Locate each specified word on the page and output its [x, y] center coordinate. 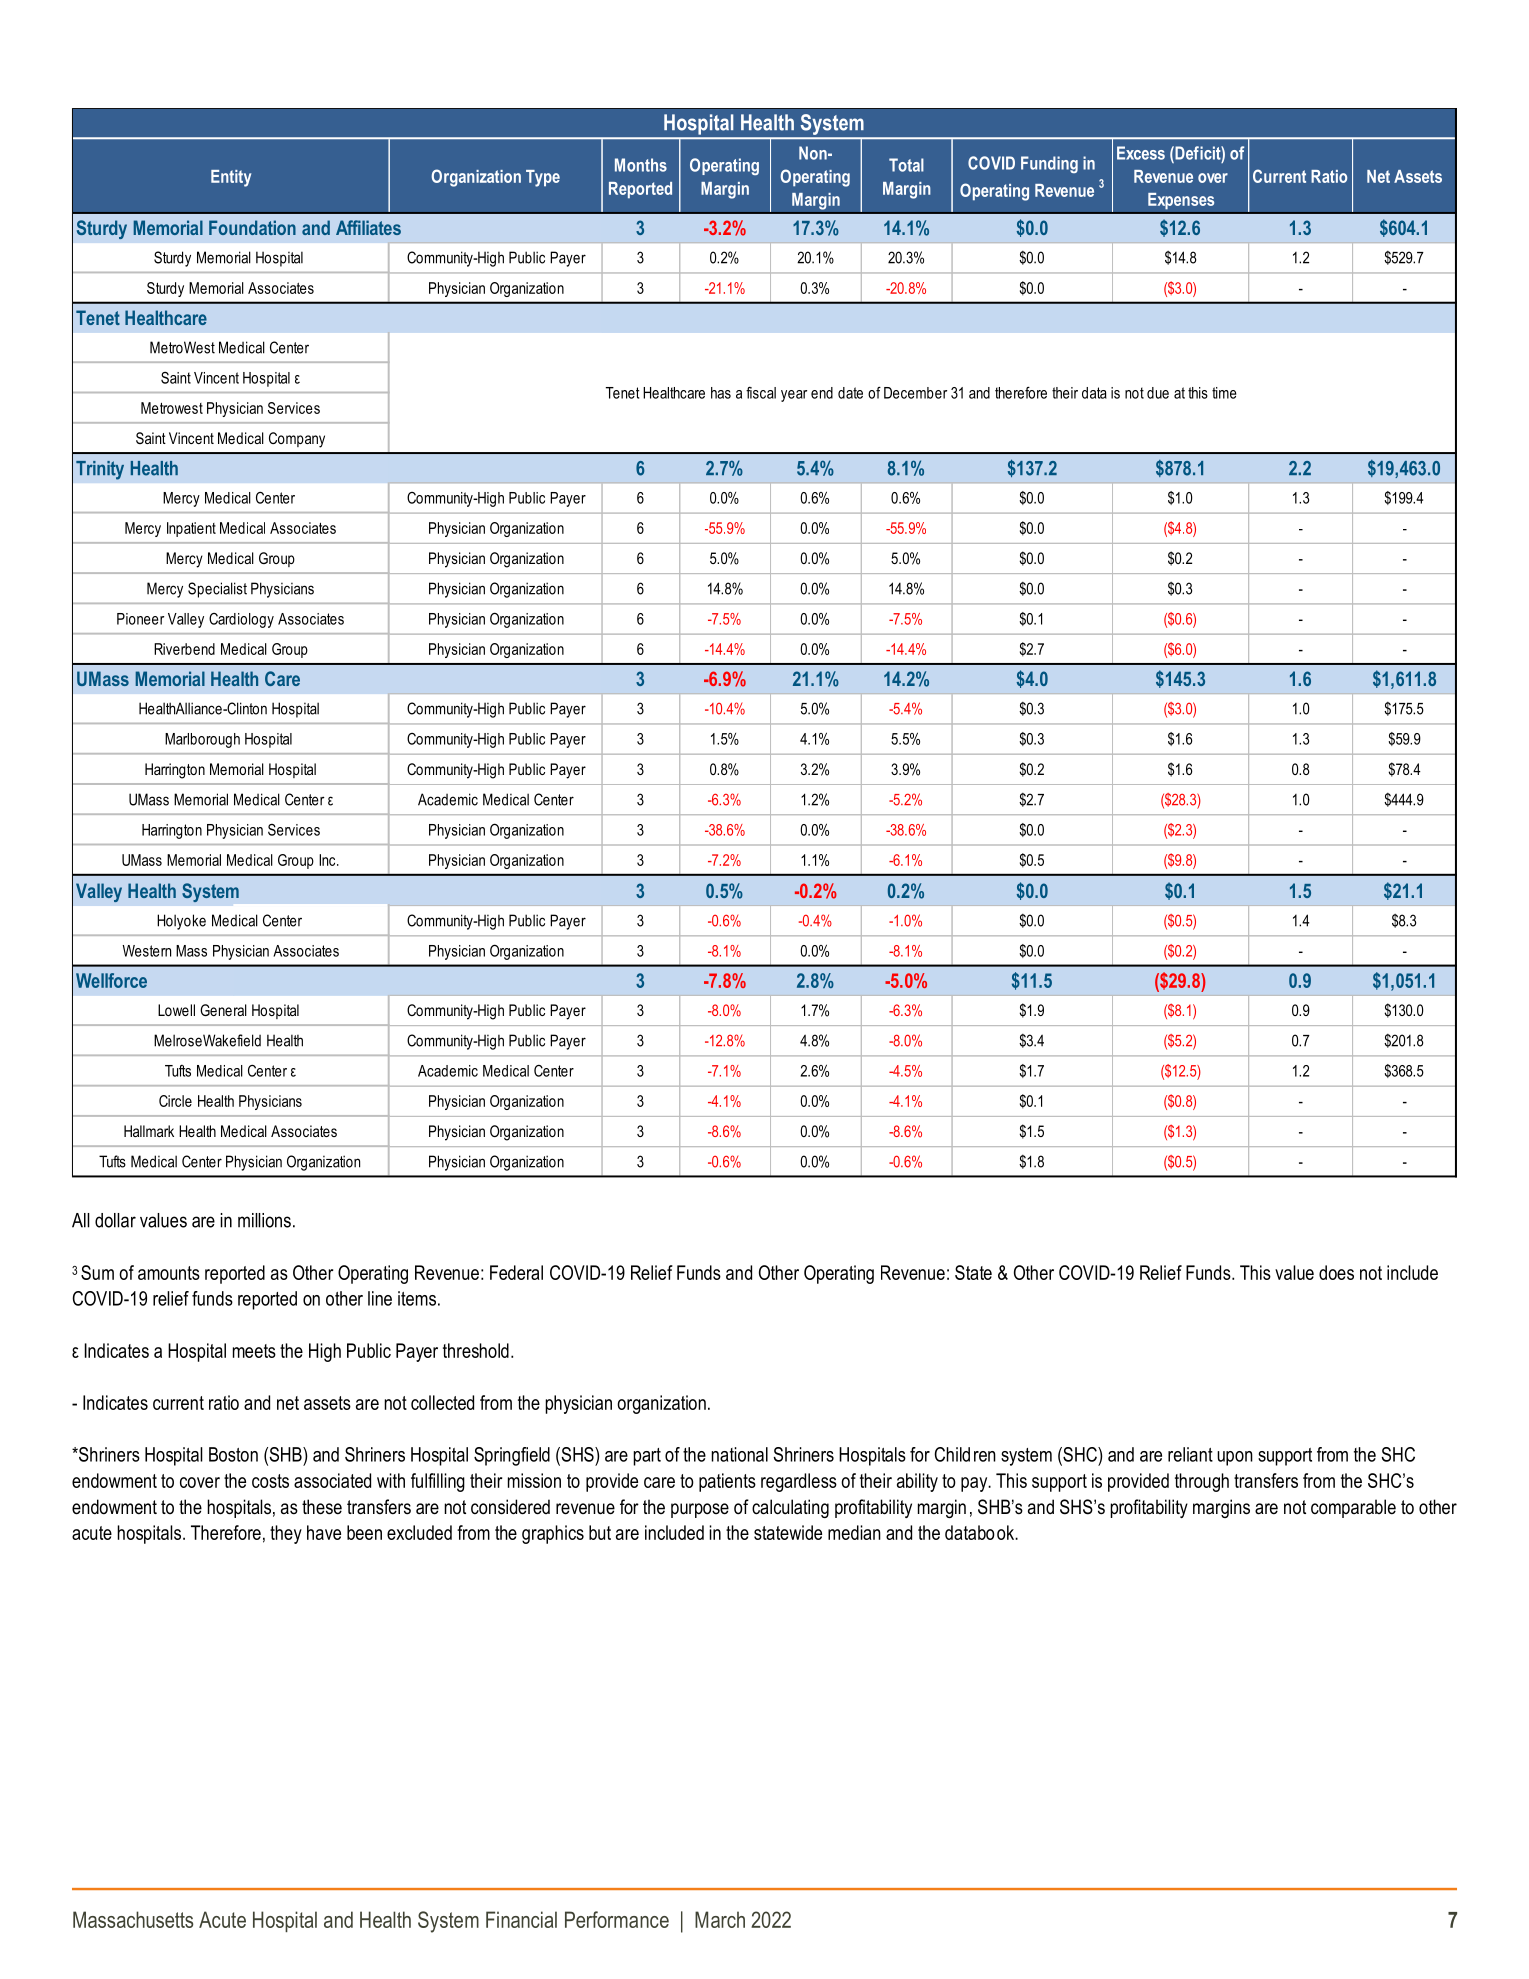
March [720, 1919]
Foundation [252, 227]
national [739, 1454]
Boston [233, 1454]
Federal [516, 1272]
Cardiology [241, 620]
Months [641, 165]
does [1336, 1272]
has [721, 393]
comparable [1353, 1508]
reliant [1190, 1454]
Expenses [1181, 201]
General [223, 1010]
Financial [521, 1919]
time [1224, 393]
